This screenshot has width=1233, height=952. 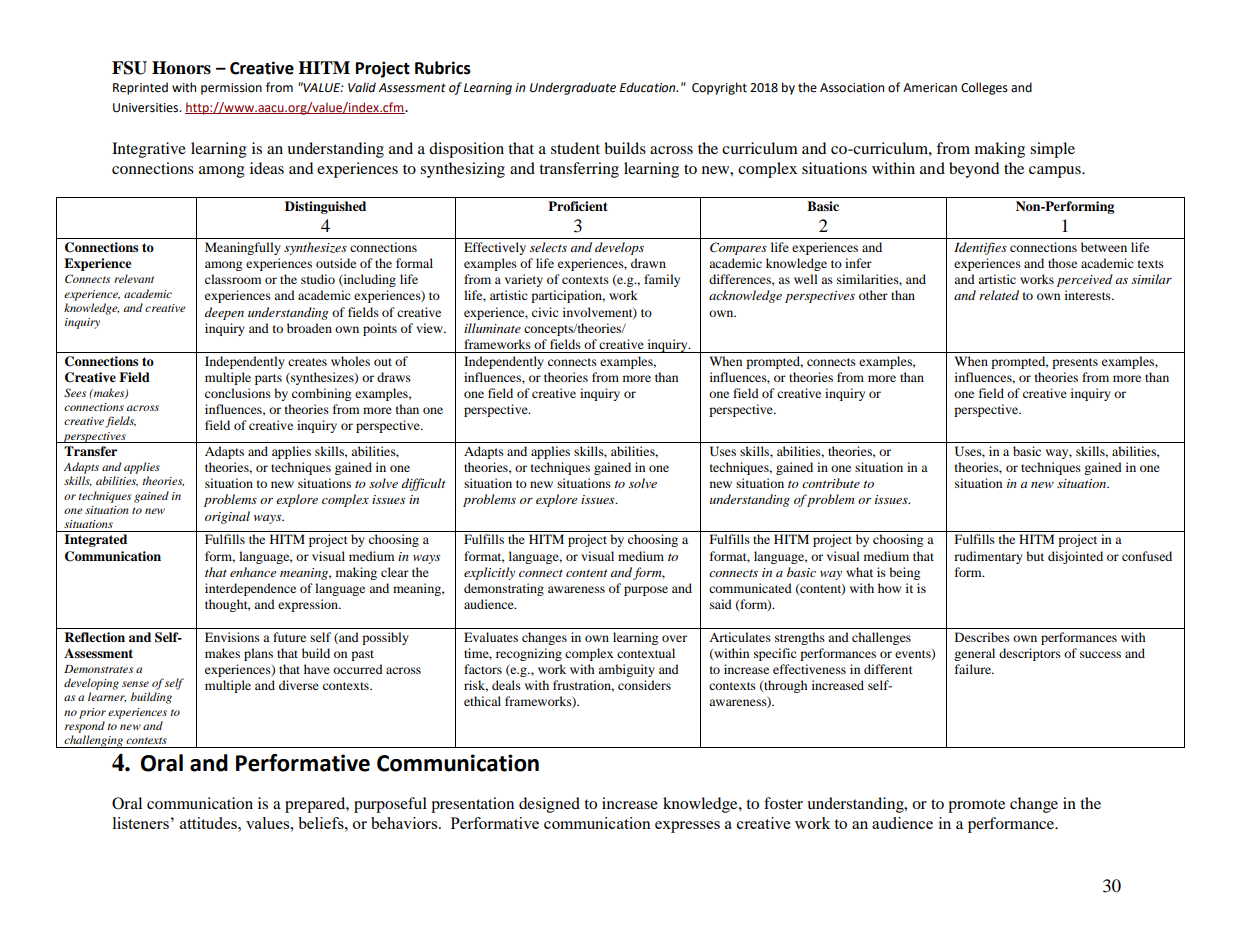 I want to click on designed, so click(x=549, y=805).
